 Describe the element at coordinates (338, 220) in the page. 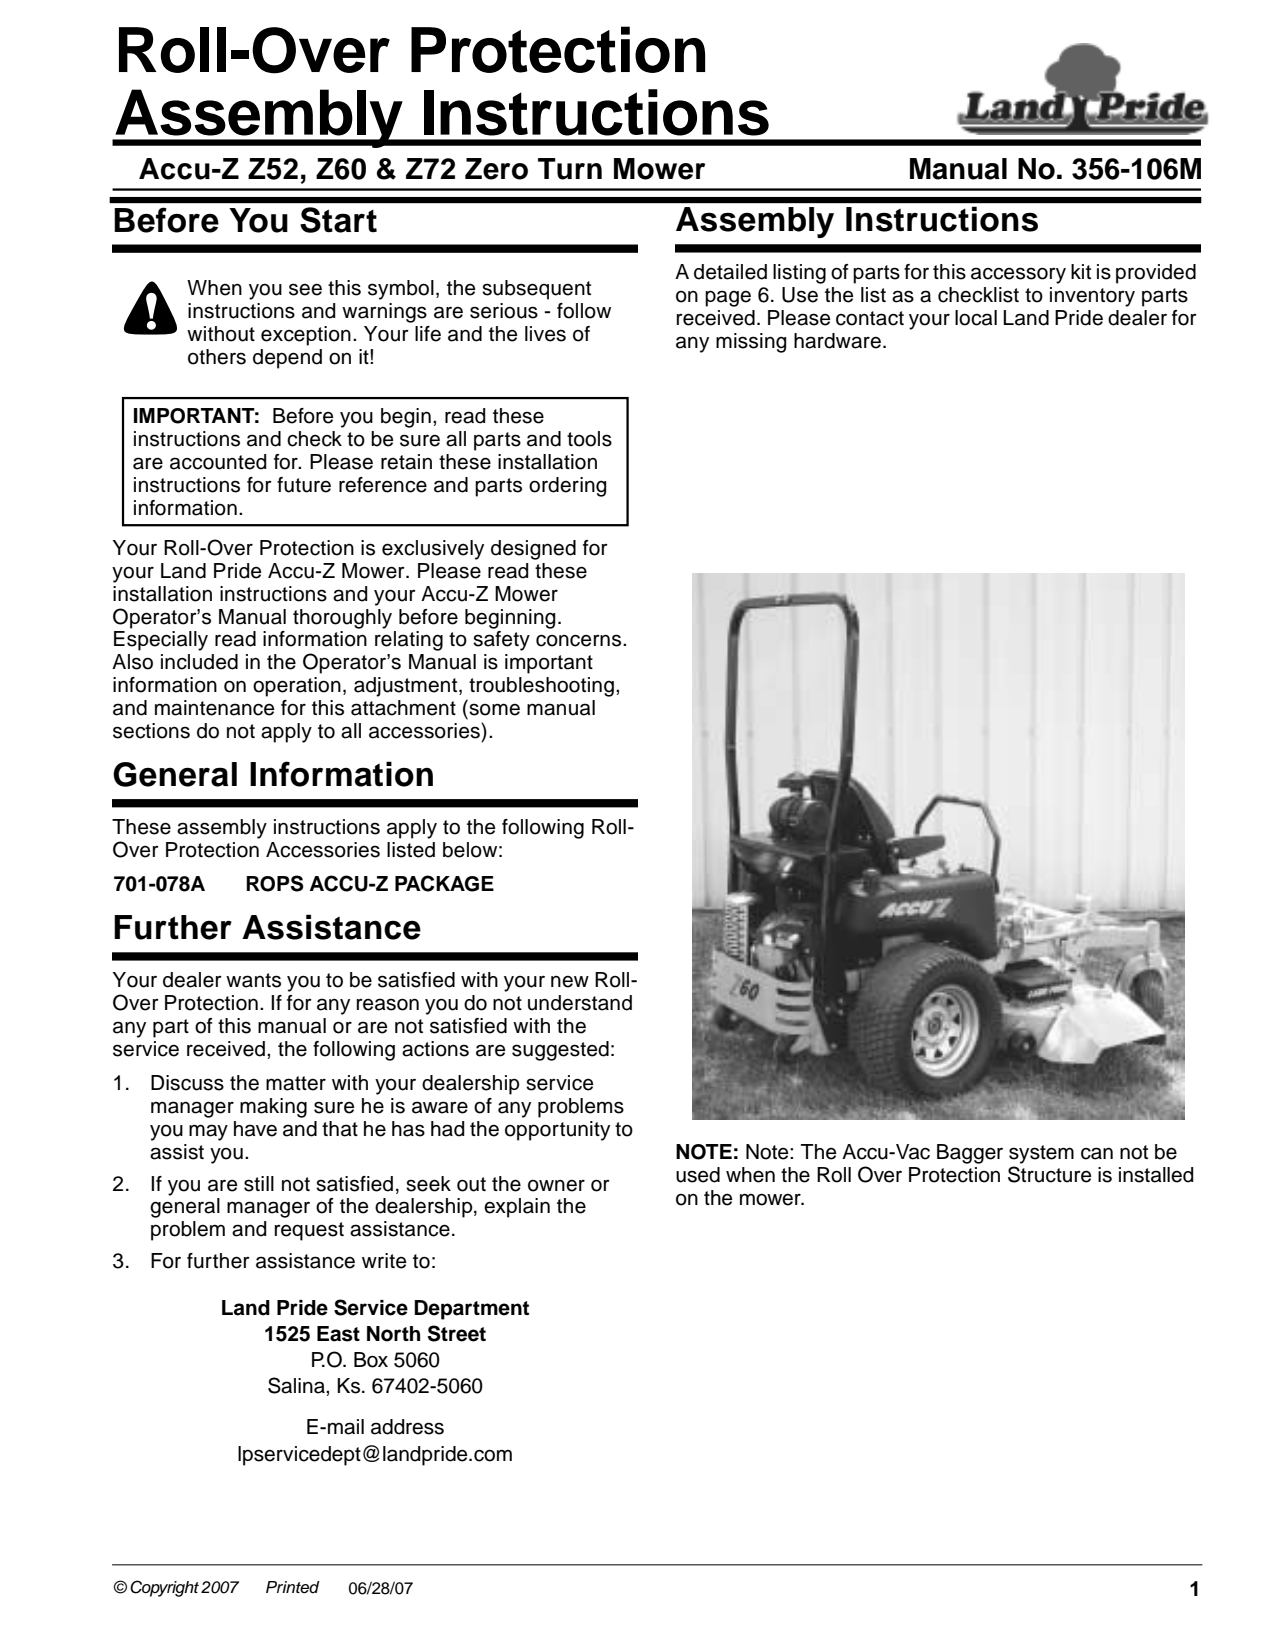

I see `Start` at that location.
